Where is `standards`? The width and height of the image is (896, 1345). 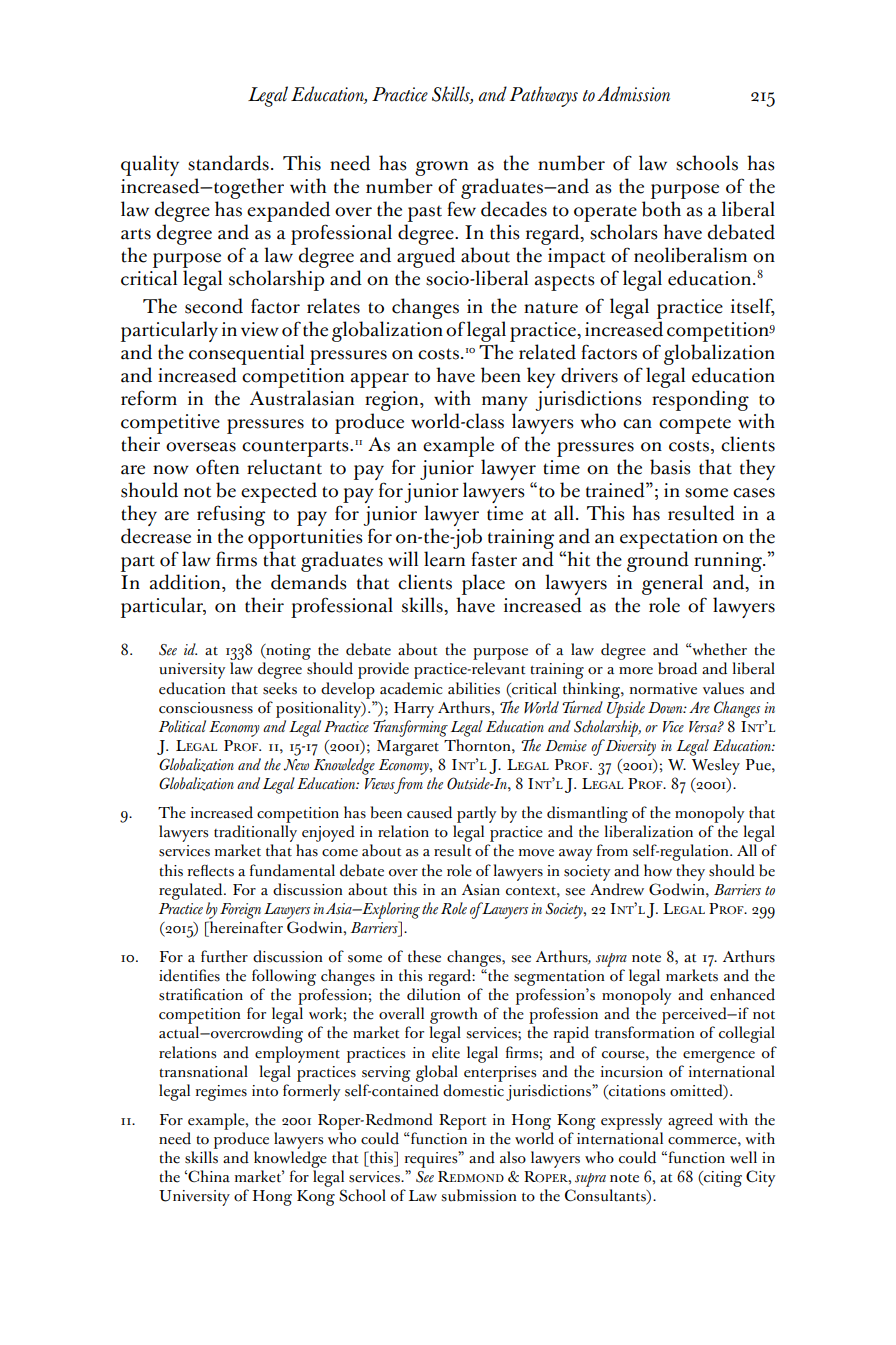
standards is located at coordinates (228, 163).
